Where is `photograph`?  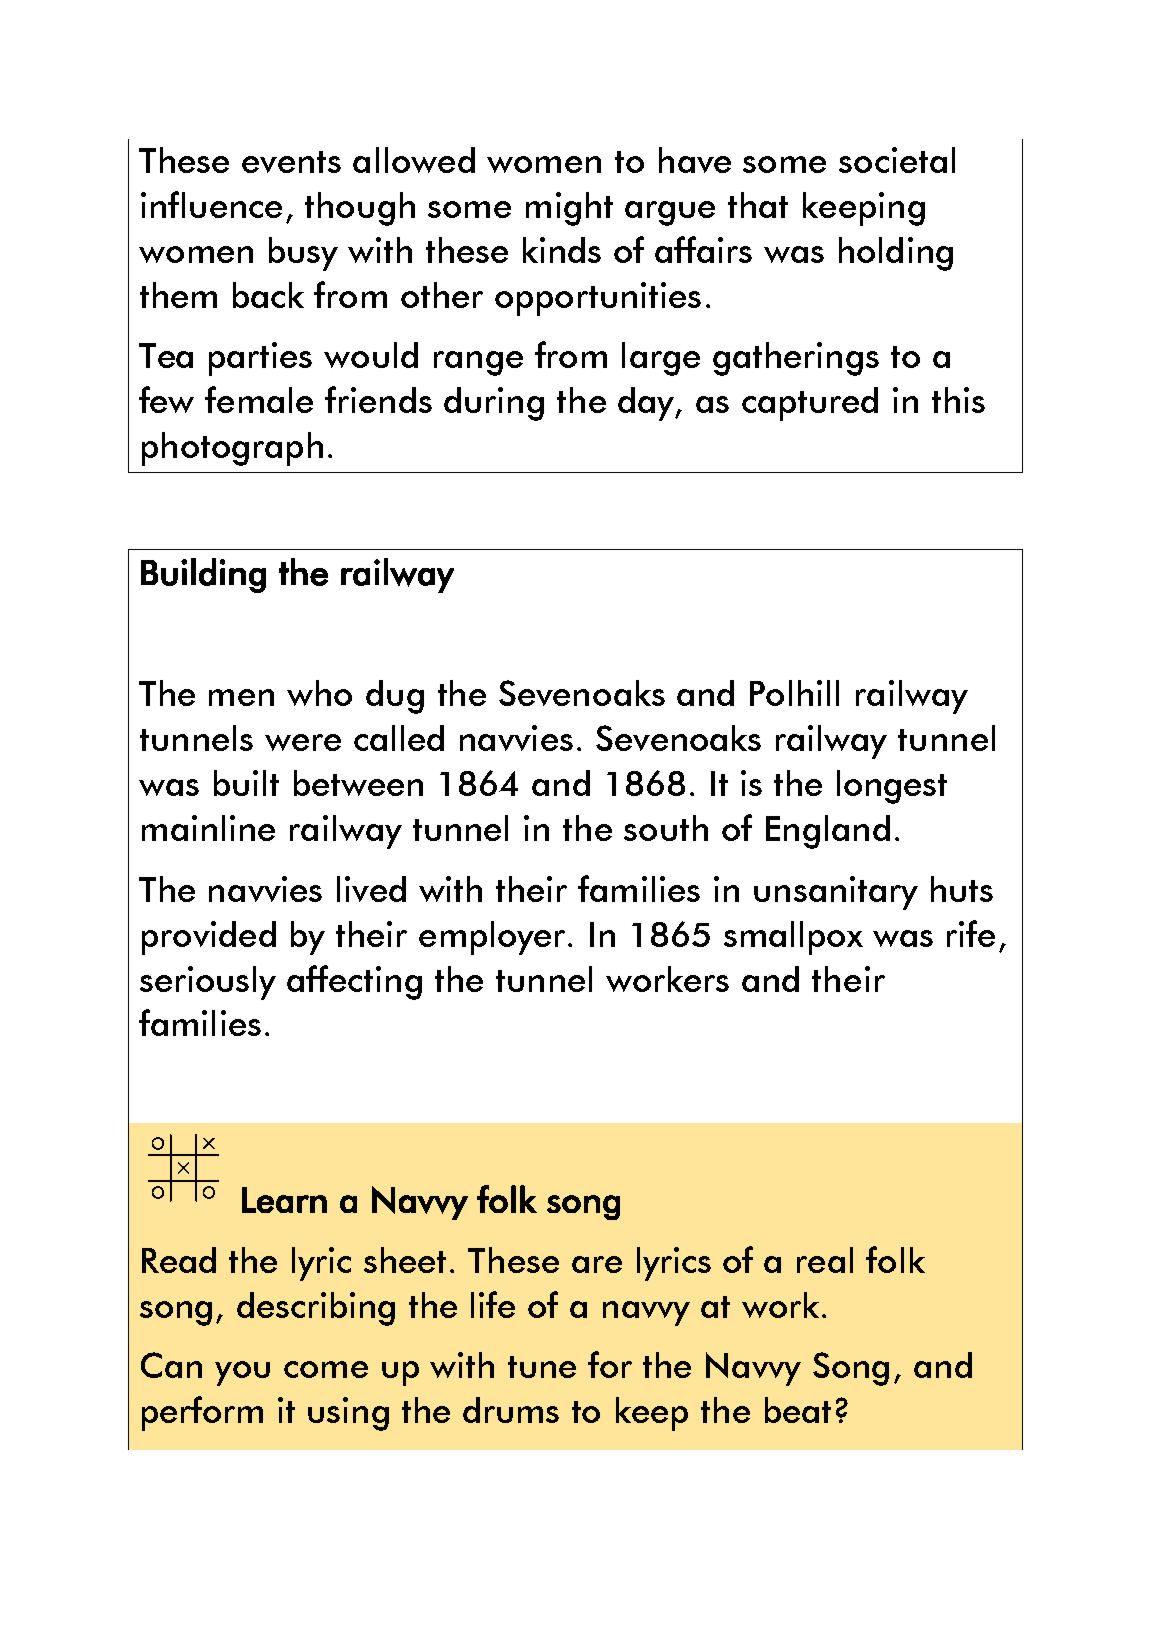 photograph is located at coordinates (232, 449).
